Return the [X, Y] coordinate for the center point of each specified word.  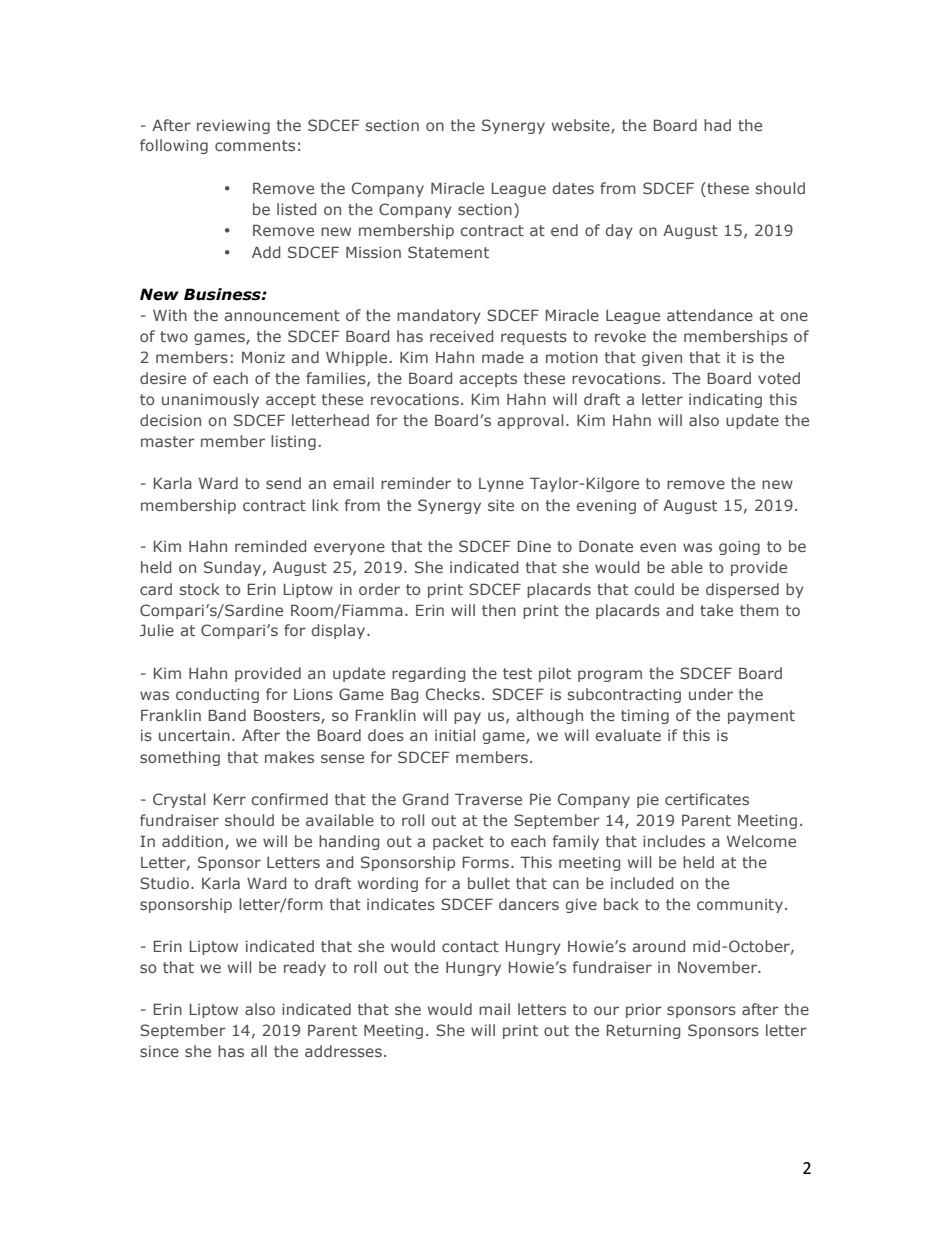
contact [470, 946]
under [711, 694]
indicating [725, 400]
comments [255, 145]
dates [573, 188]
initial [455, 735]
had [717, 125]
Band [227, 715]
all [259, 1051]
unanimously [210, 400]
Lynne [501, 485]
